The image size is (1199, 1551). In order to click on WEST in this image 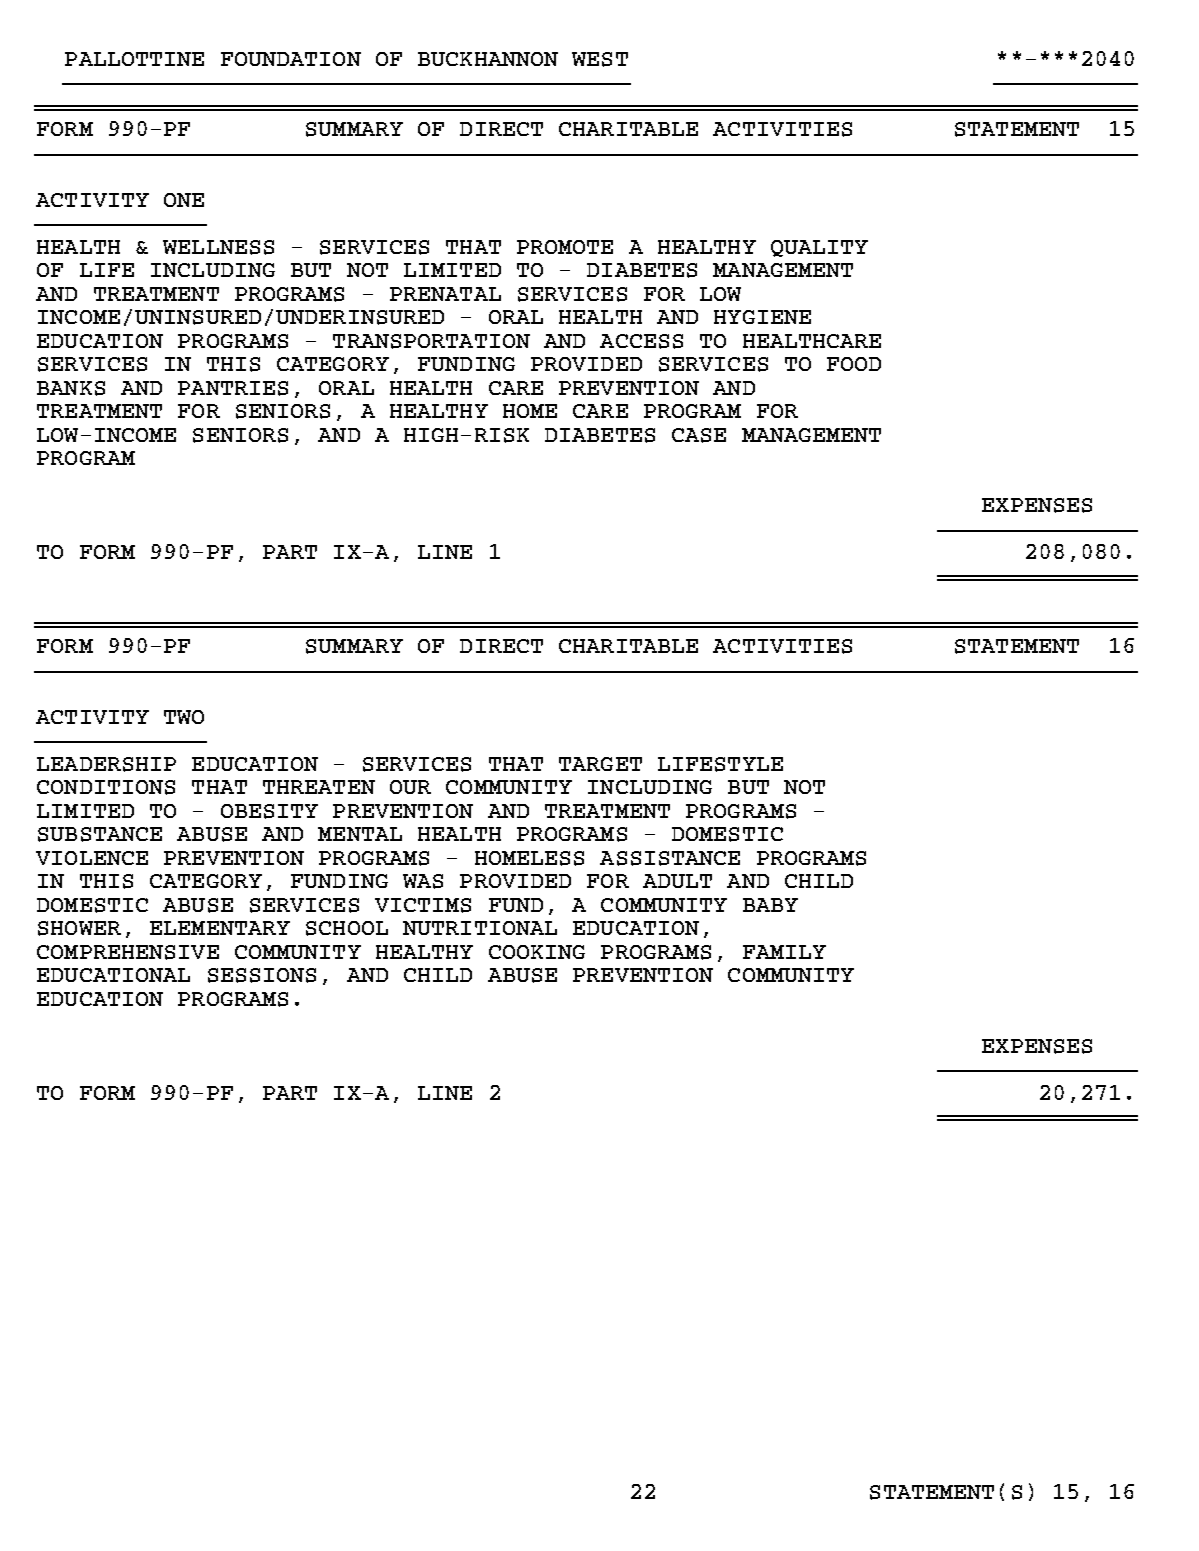, I will do `click(600, 59)`.
